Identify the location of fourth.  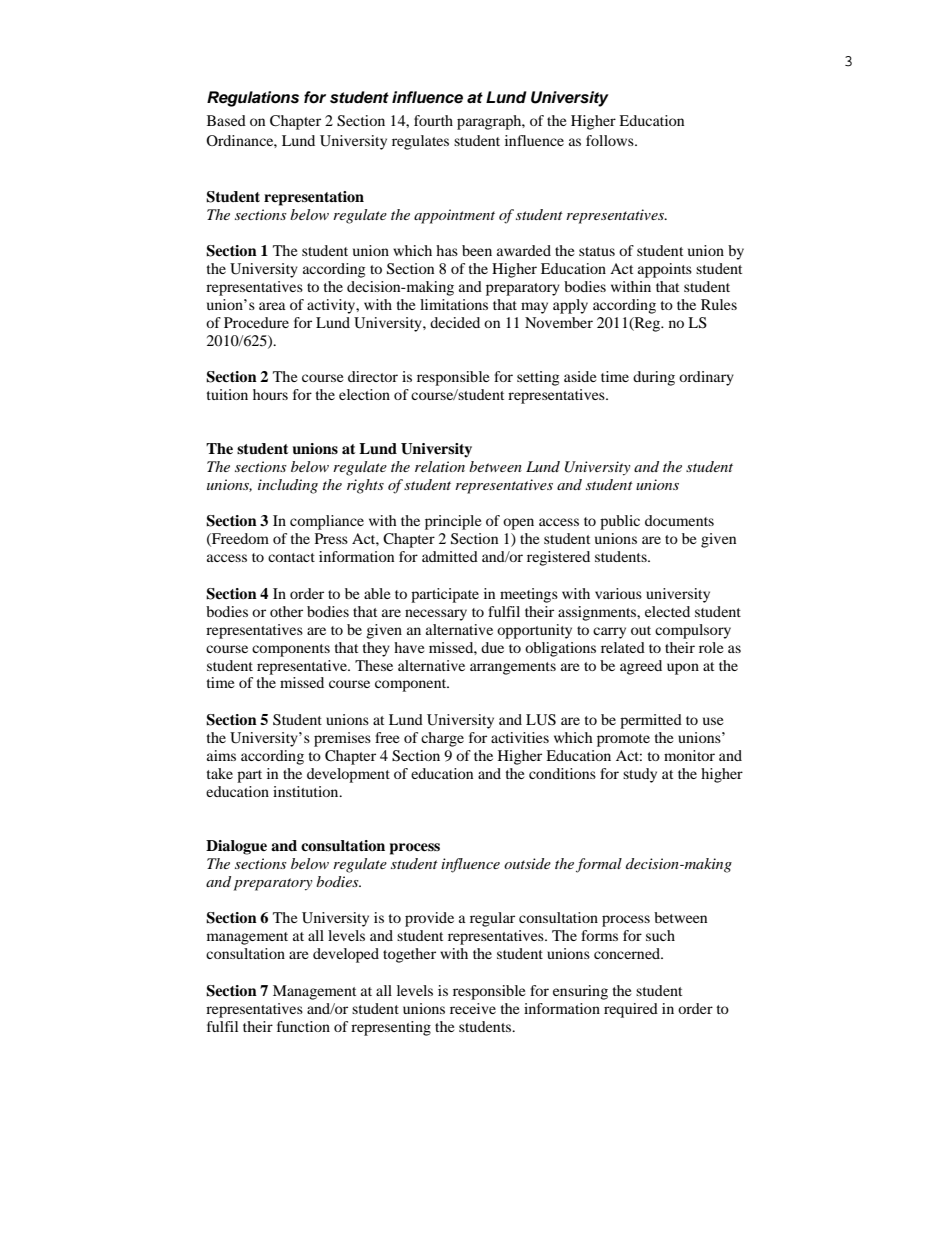
(433, 120).
